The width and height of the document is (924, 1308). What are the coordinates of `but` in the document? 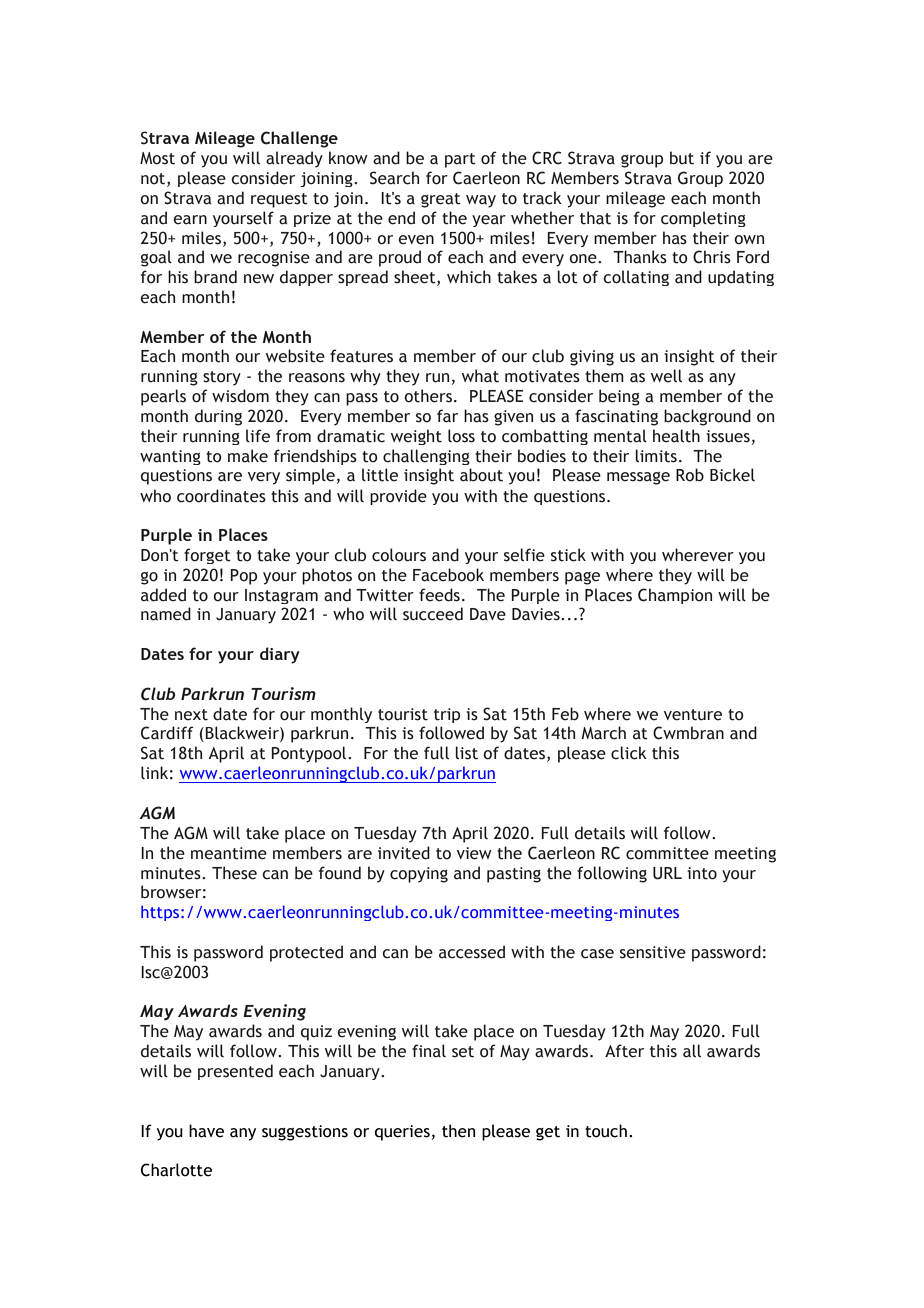 It's located at (682, 158).
